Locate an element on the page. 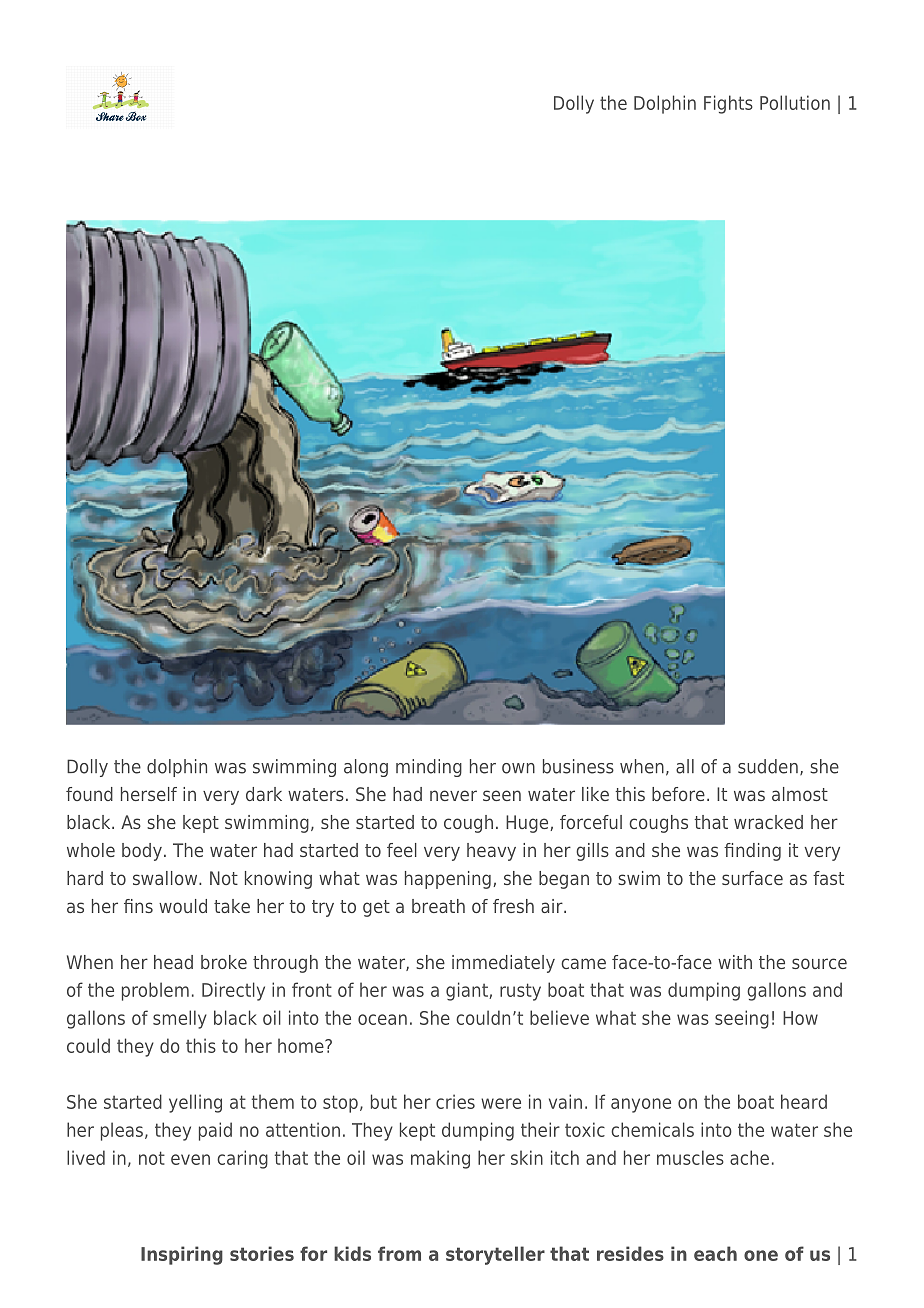 This page has width=924, height=1308. herself is located at coordinates (149, 794).
